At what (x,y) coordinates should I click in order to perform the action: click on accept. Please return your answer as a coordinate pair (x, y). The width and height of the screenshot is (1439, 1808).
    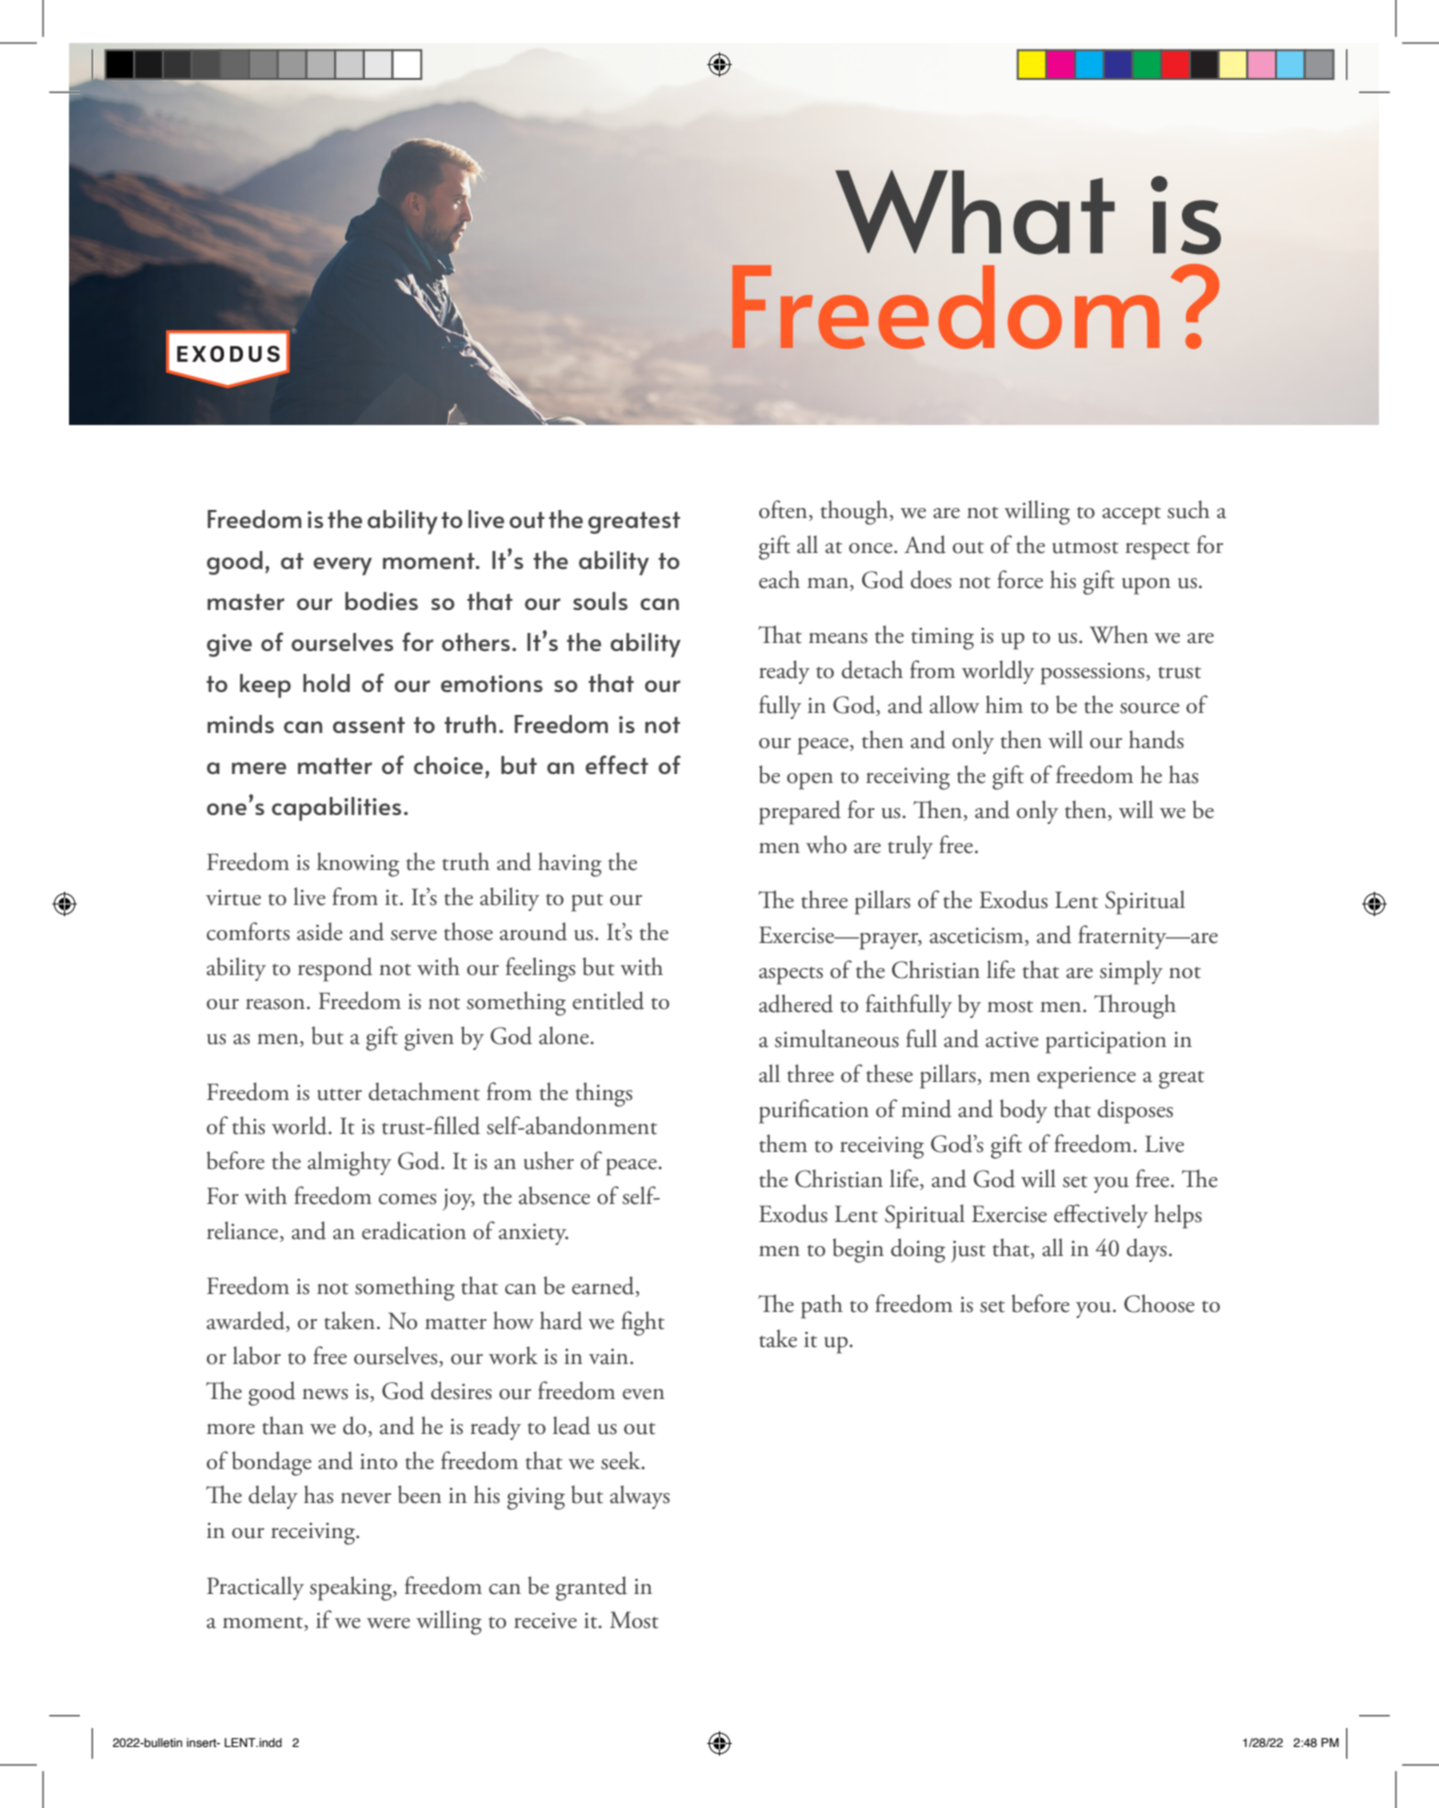
    Looking at the image, I should click on (1131, 516).
